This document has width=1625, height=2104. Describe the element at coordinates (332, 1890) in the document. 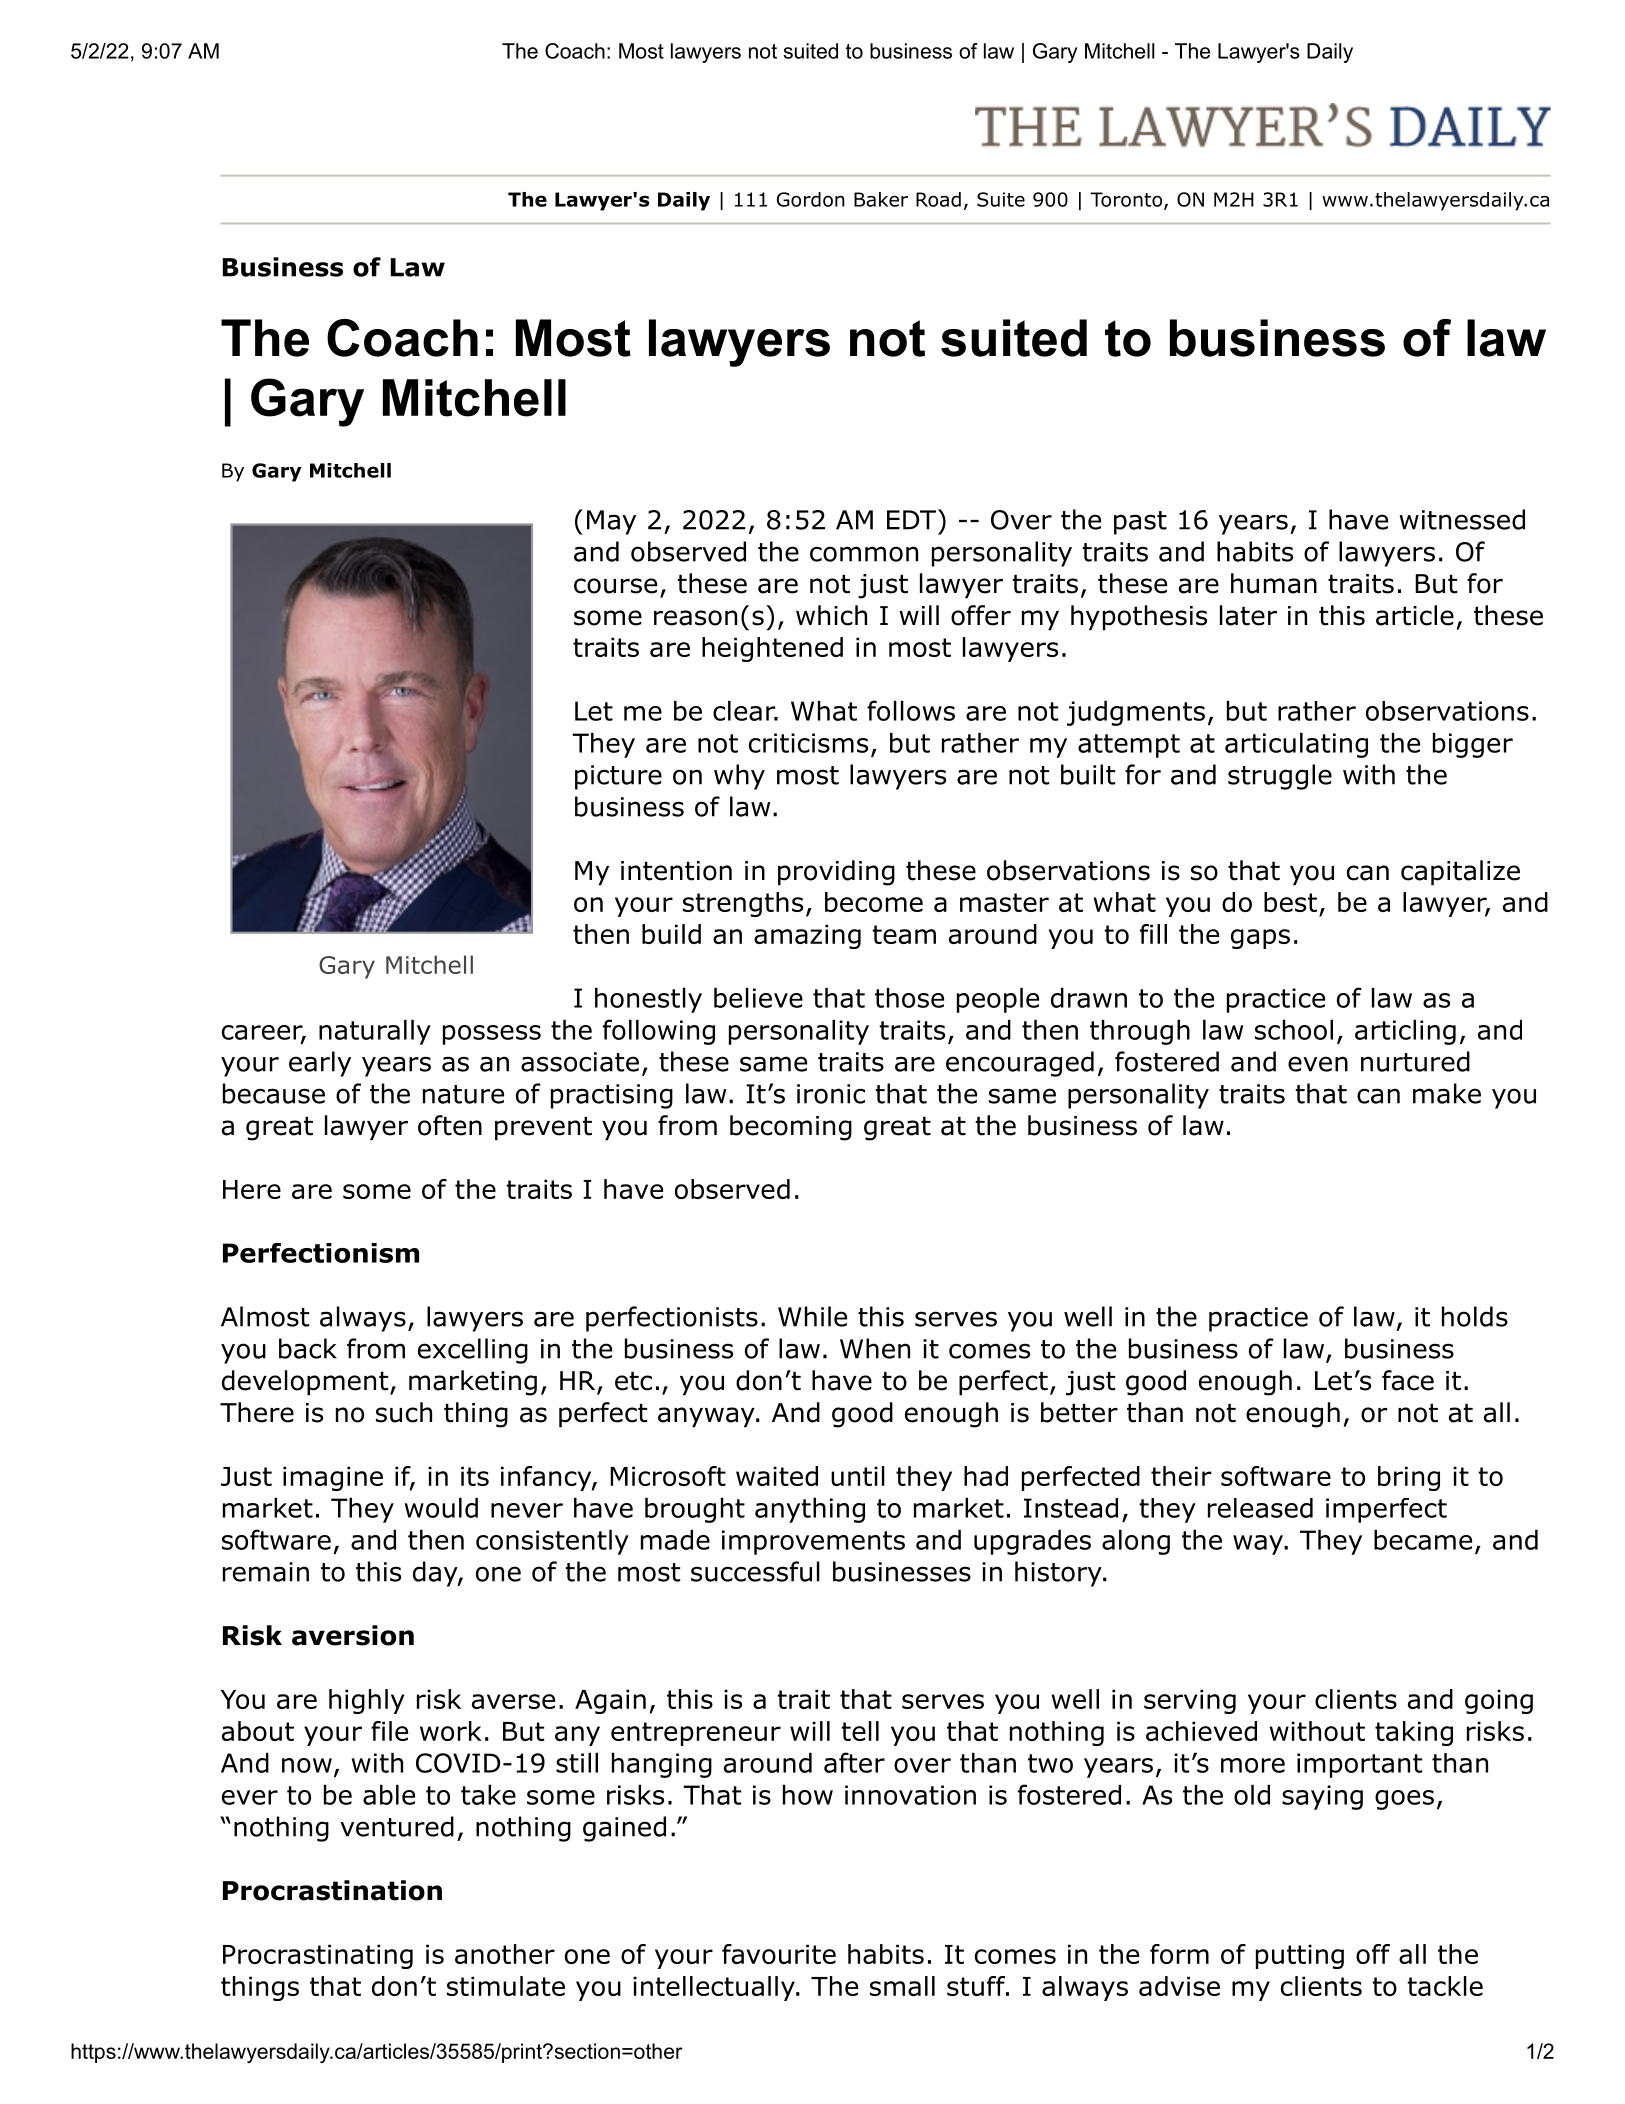

I see `Procrastination` at that location.
